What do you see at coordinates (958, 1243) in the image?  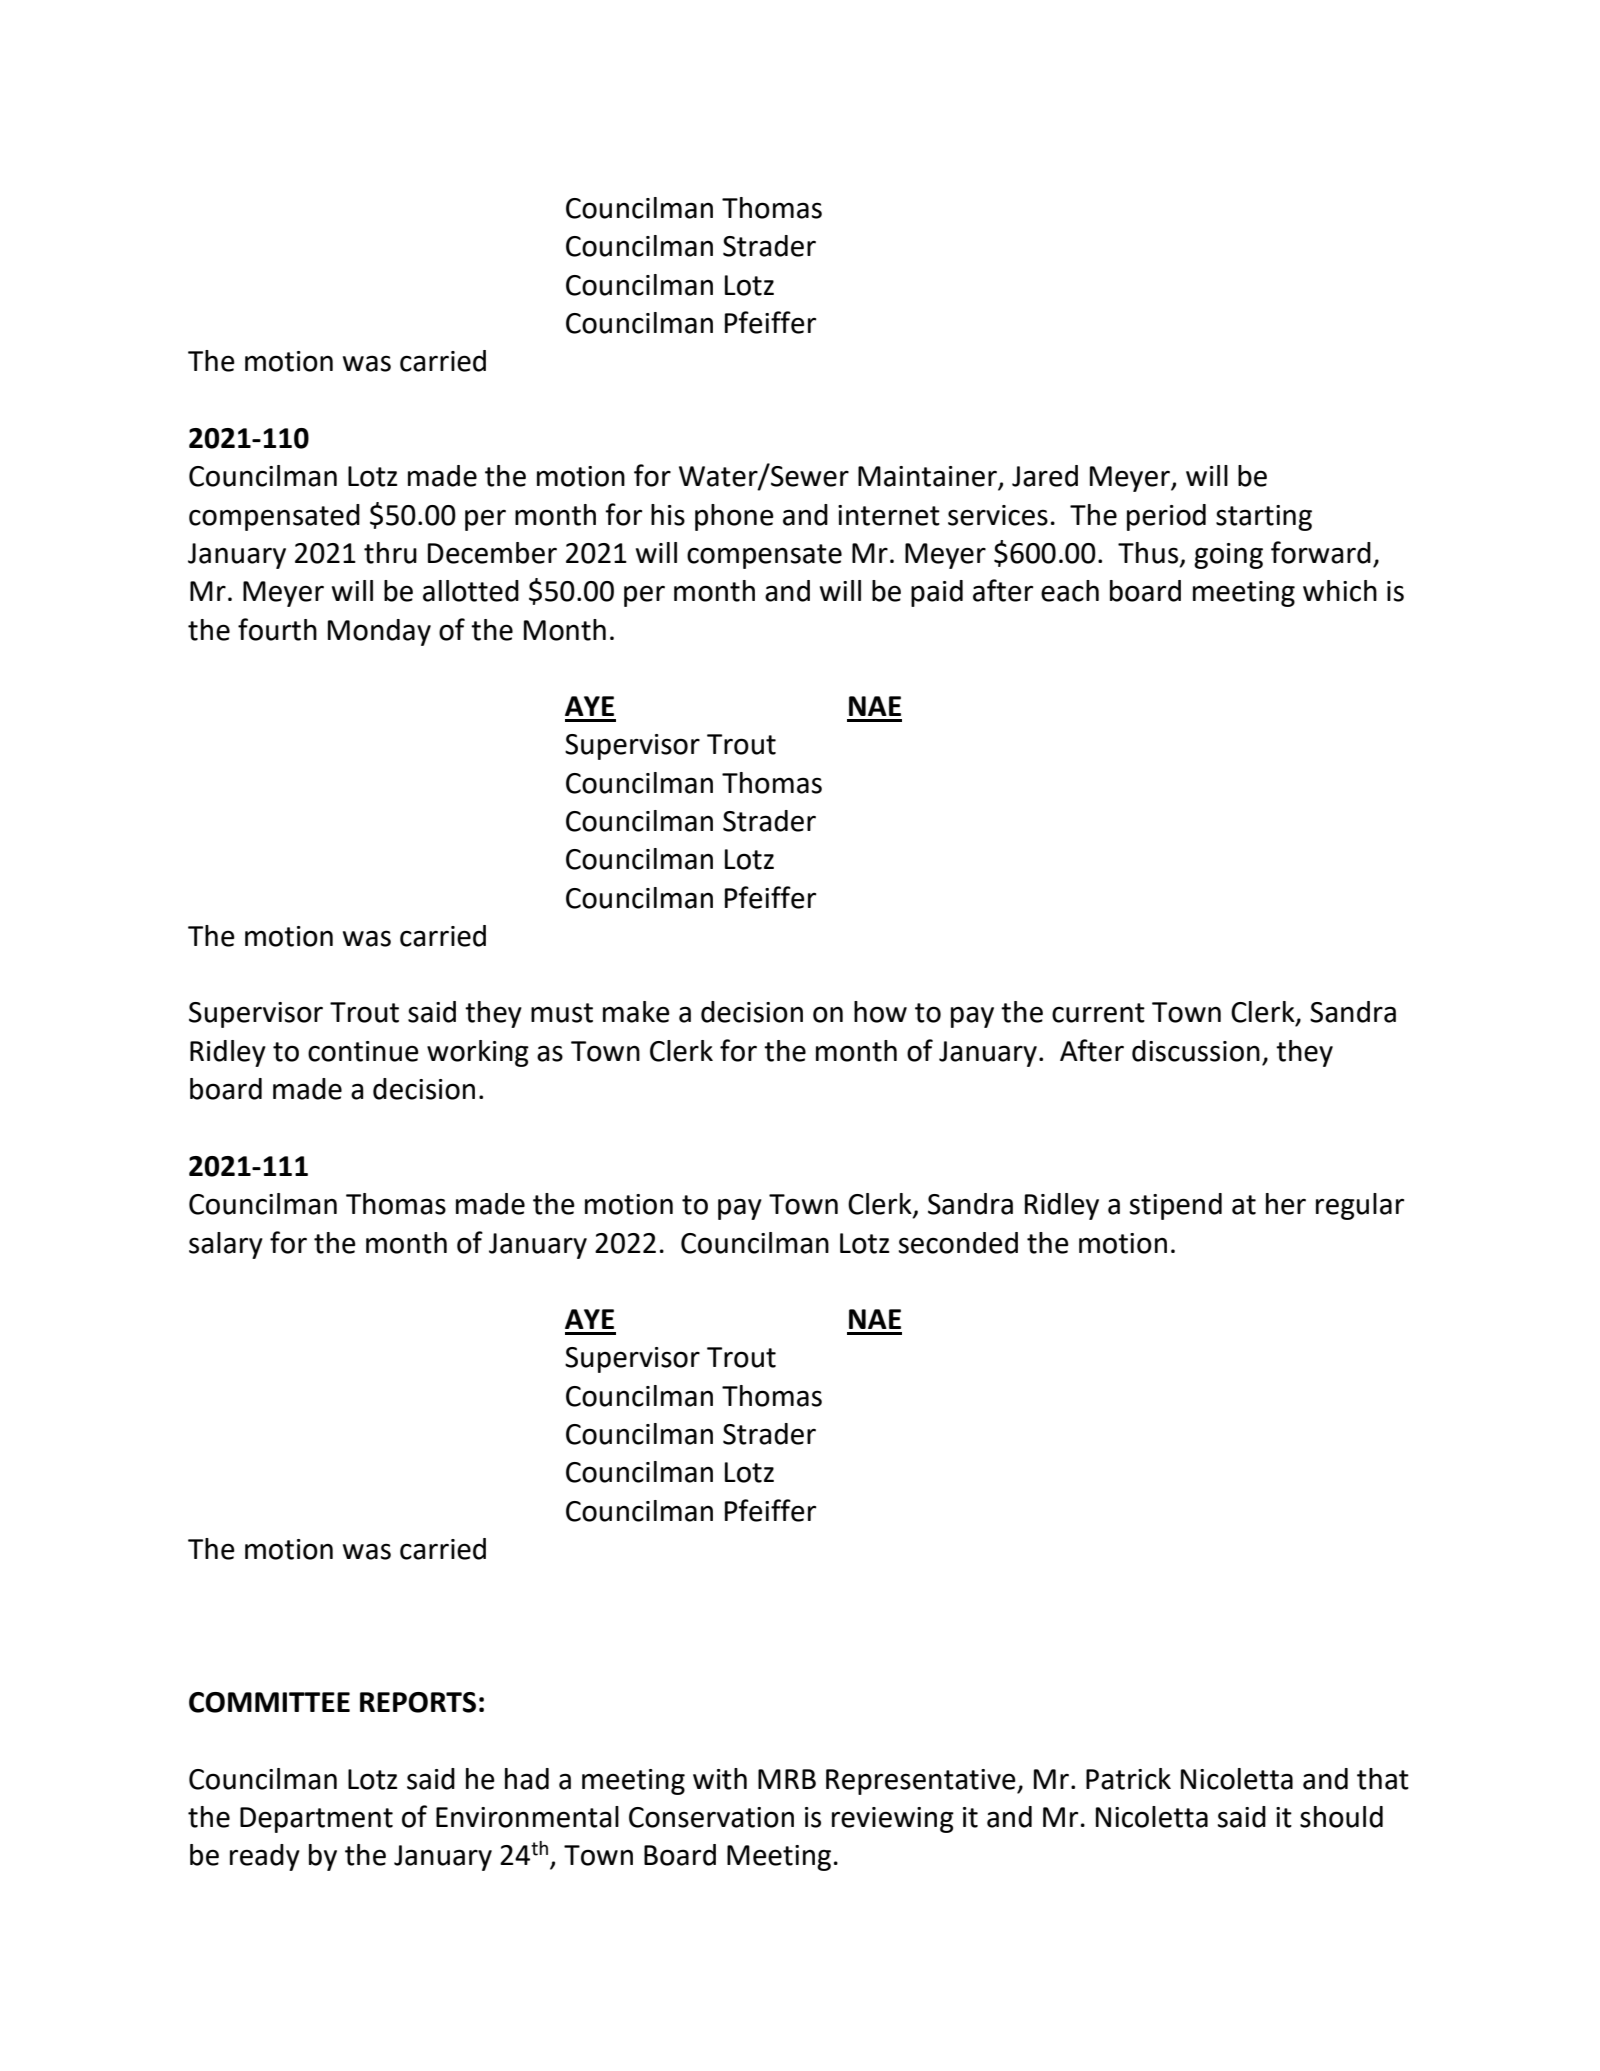 I see `seconded` at bounding box center [958, 1243].
